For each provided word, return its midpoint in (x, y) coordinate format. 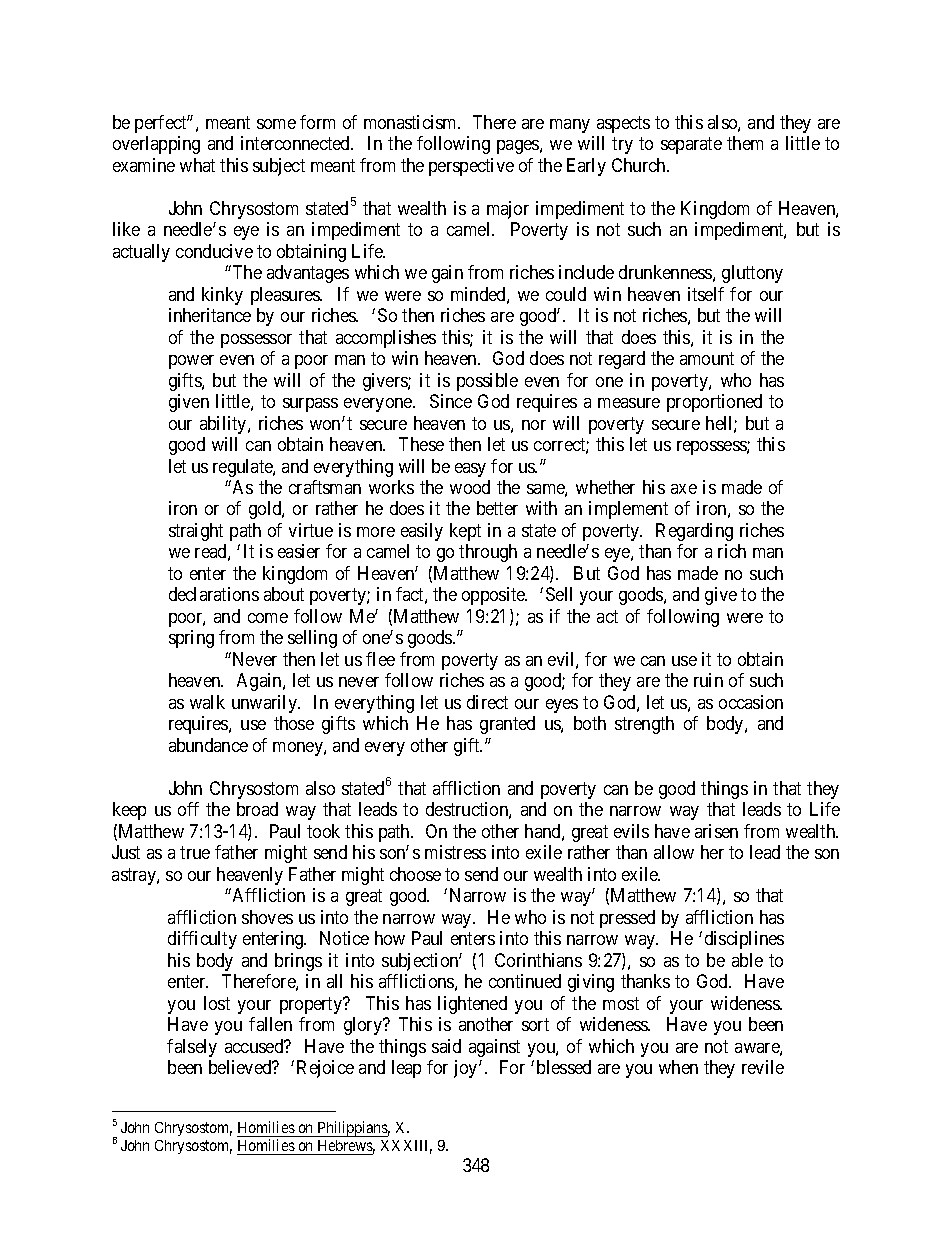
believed (241, 1067)
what (197, 165)
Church (640, 165)
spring (191, 639)
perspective (471, 167)
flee (380, 659)
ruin (708, 680)
